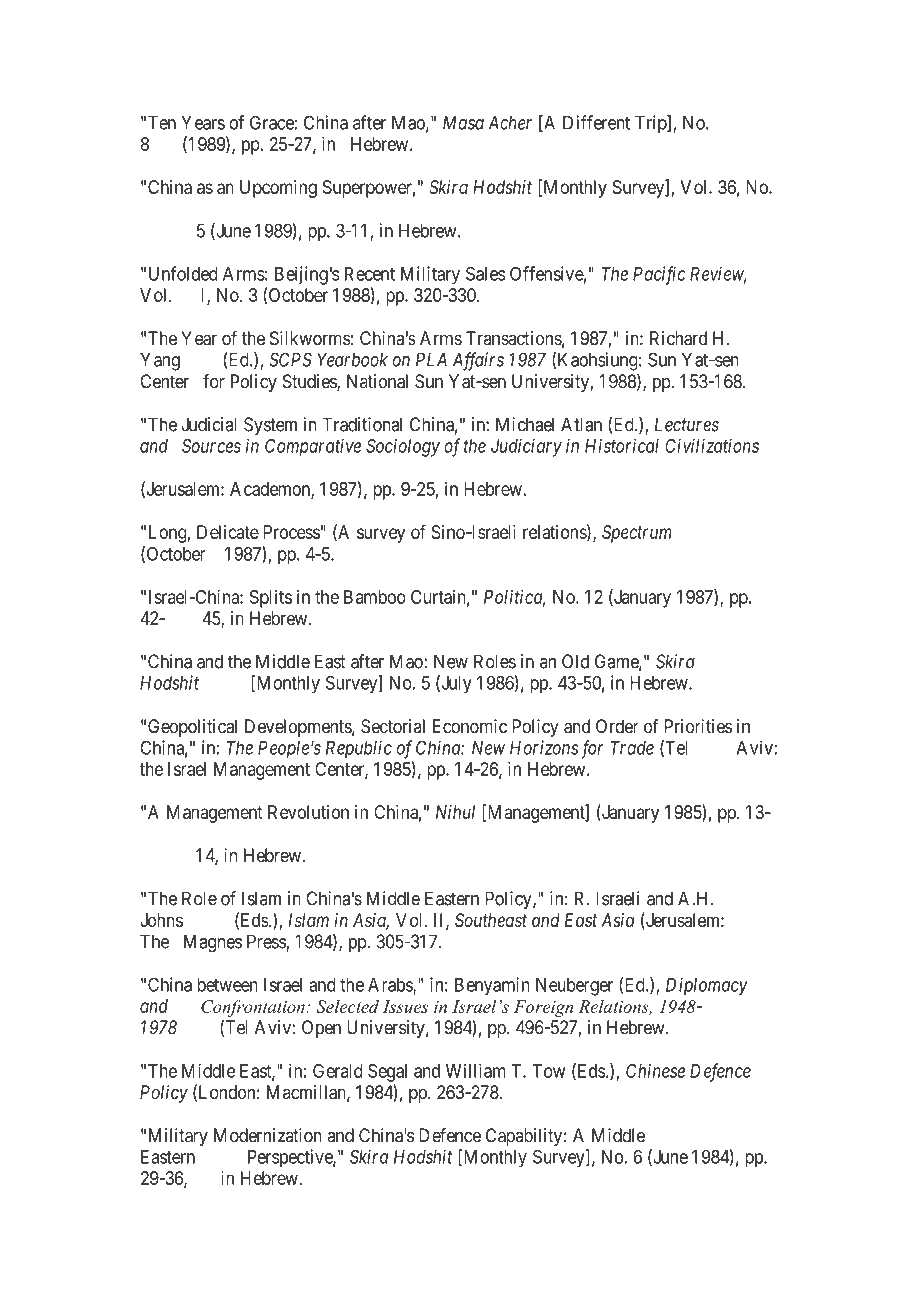 This image has width=924, height=1308. Describe the element at coordinates (278, 189) in the image. I see `Upcoming` at that location.
